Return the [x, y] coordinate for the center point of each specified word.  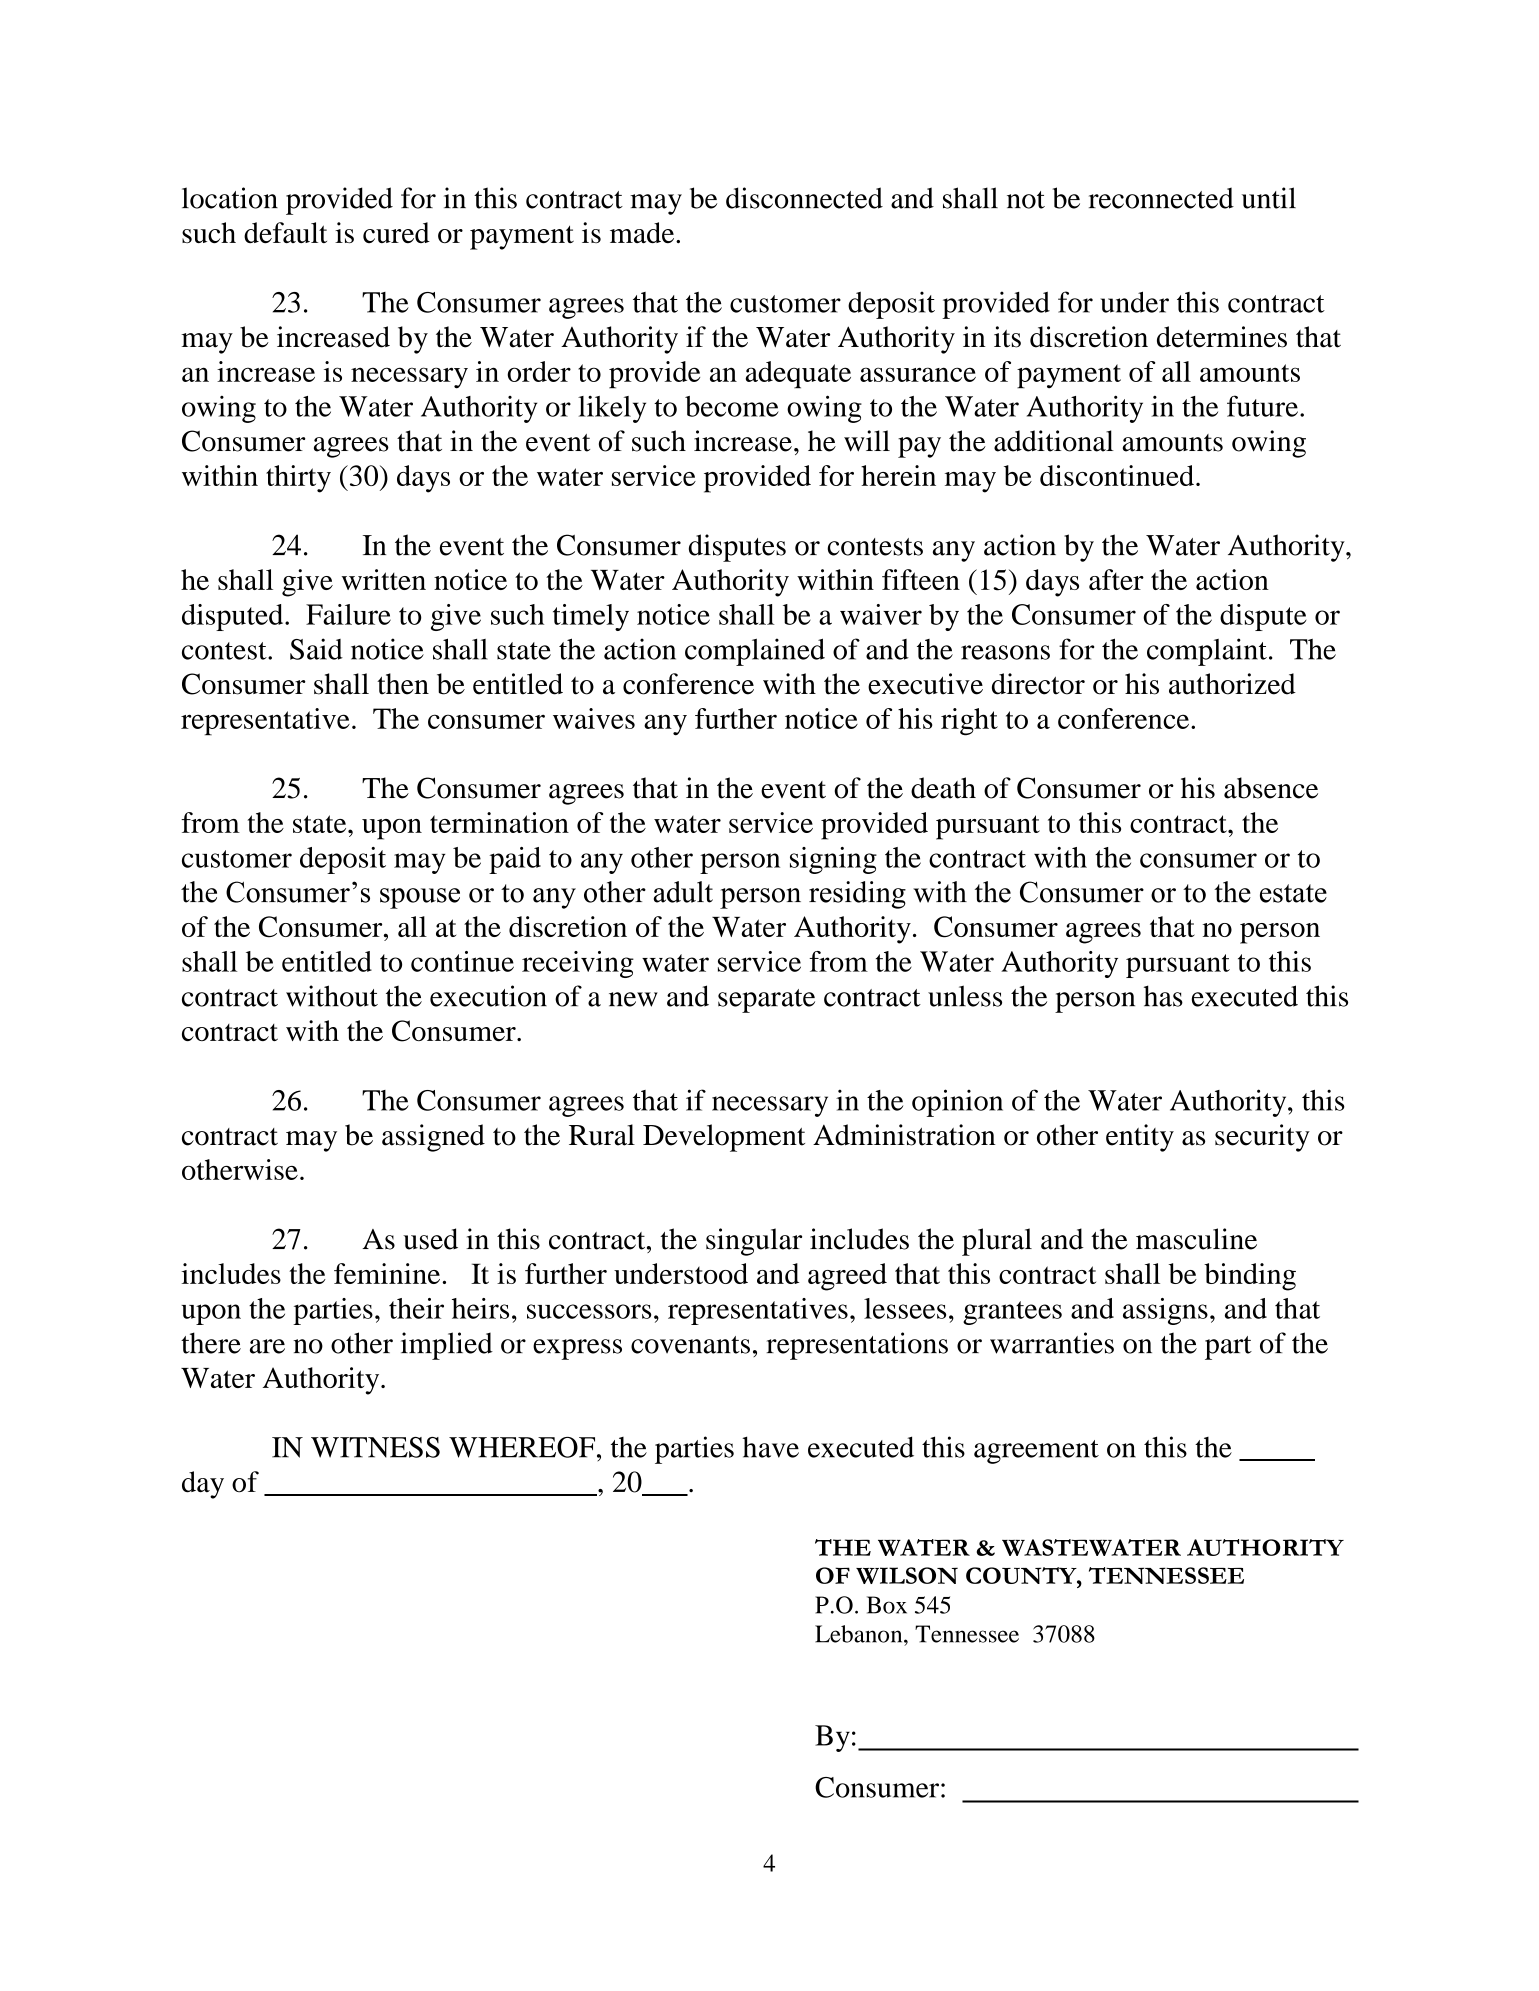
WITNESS [375, 1447]
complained [755, 652]
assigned [433, 1138]
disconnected [804, 198]
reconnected [1161, 198]
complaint [1207, 652]
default [285, 232]
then [403, 684]
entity [1140, 1138]
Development [724, 1138]
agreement [1036, 1452]
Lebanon [860, 1634]
